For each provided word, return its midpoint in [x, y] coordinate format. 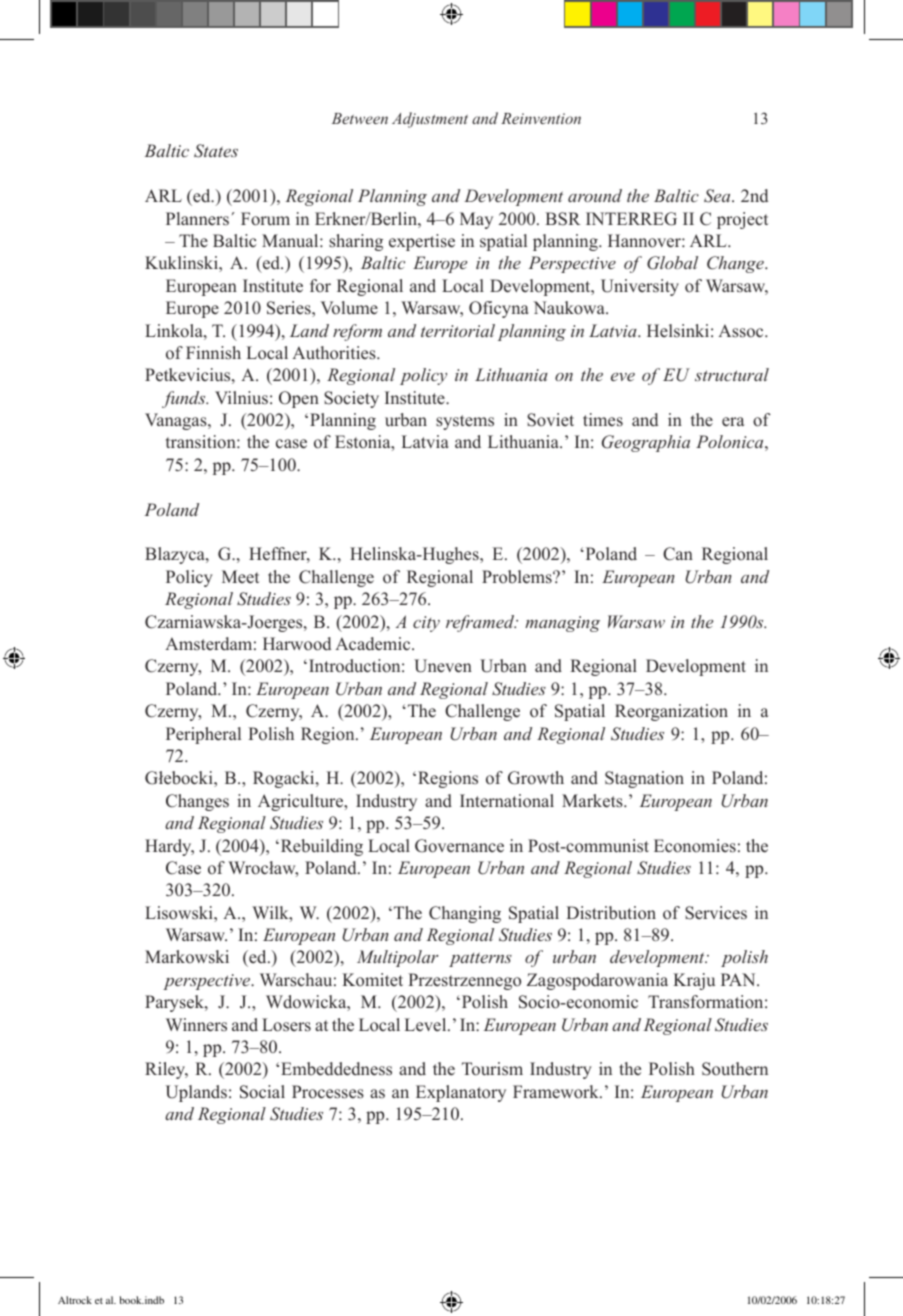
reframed [481, 623]
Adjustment [430, 120]
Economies [695, 846]
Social [262, 1092]
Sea [718, 196]
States [216, 151]
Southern [735, 1069]
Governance [459, 846]
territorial [458, 330]
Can [678, 554]
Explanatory [461, 1093]
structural [732, 374]
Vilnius [241, 398]
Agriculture [302, 802]
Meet [240, 577]
